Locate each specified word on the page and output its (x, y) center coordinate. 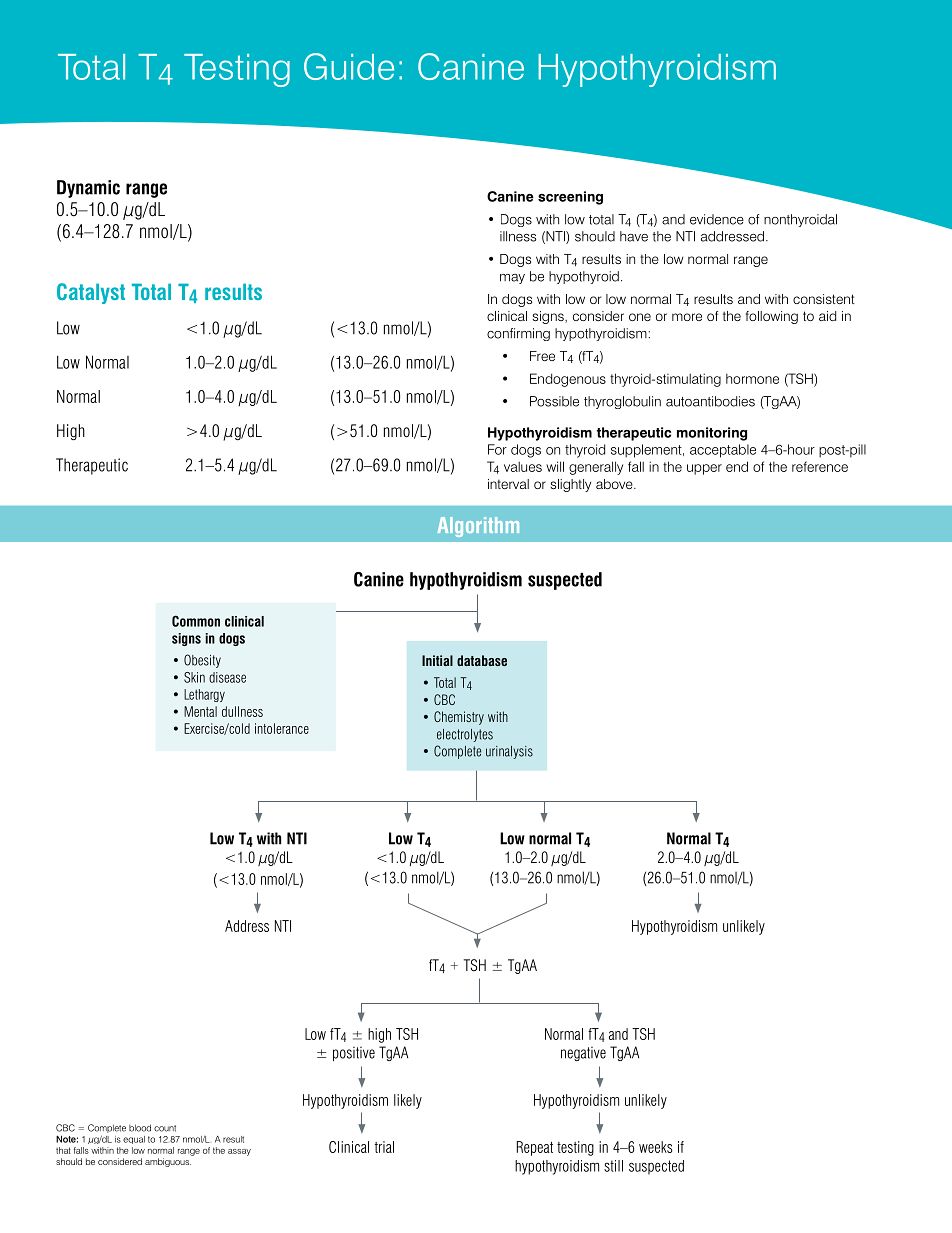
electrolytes (465, 735)
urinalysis (509, 752)
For (497, 449)
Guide (349, 66)
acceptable (723, 451)
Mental (200, 711)
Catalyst (91, 293)
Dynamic (88, 189)
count (165, 1128)
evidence (717, 219)
